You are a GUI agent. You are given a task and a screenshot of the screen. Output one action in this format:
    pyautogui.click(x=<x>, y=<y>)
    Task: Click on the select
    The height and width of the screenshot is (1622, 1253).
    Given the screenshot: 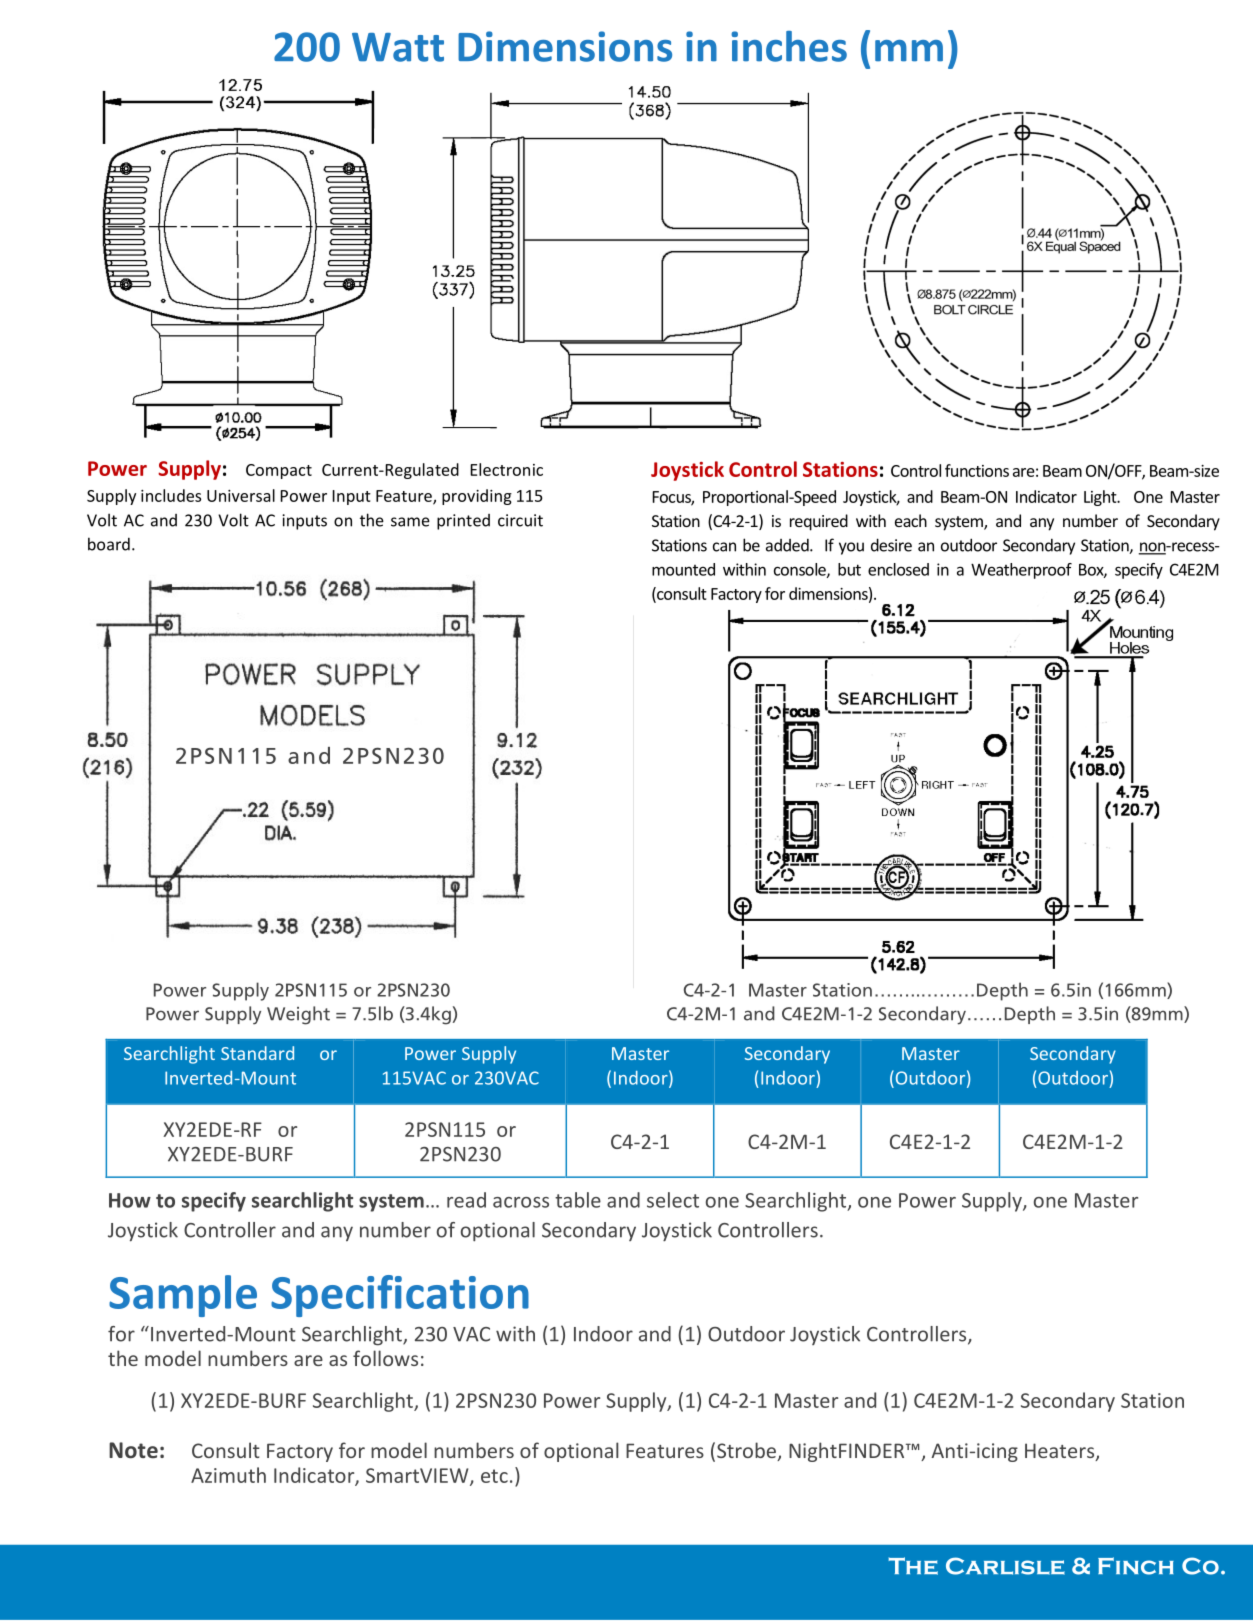 What is the action you would take?
    pyautogui.click(x=673, y=1200)
